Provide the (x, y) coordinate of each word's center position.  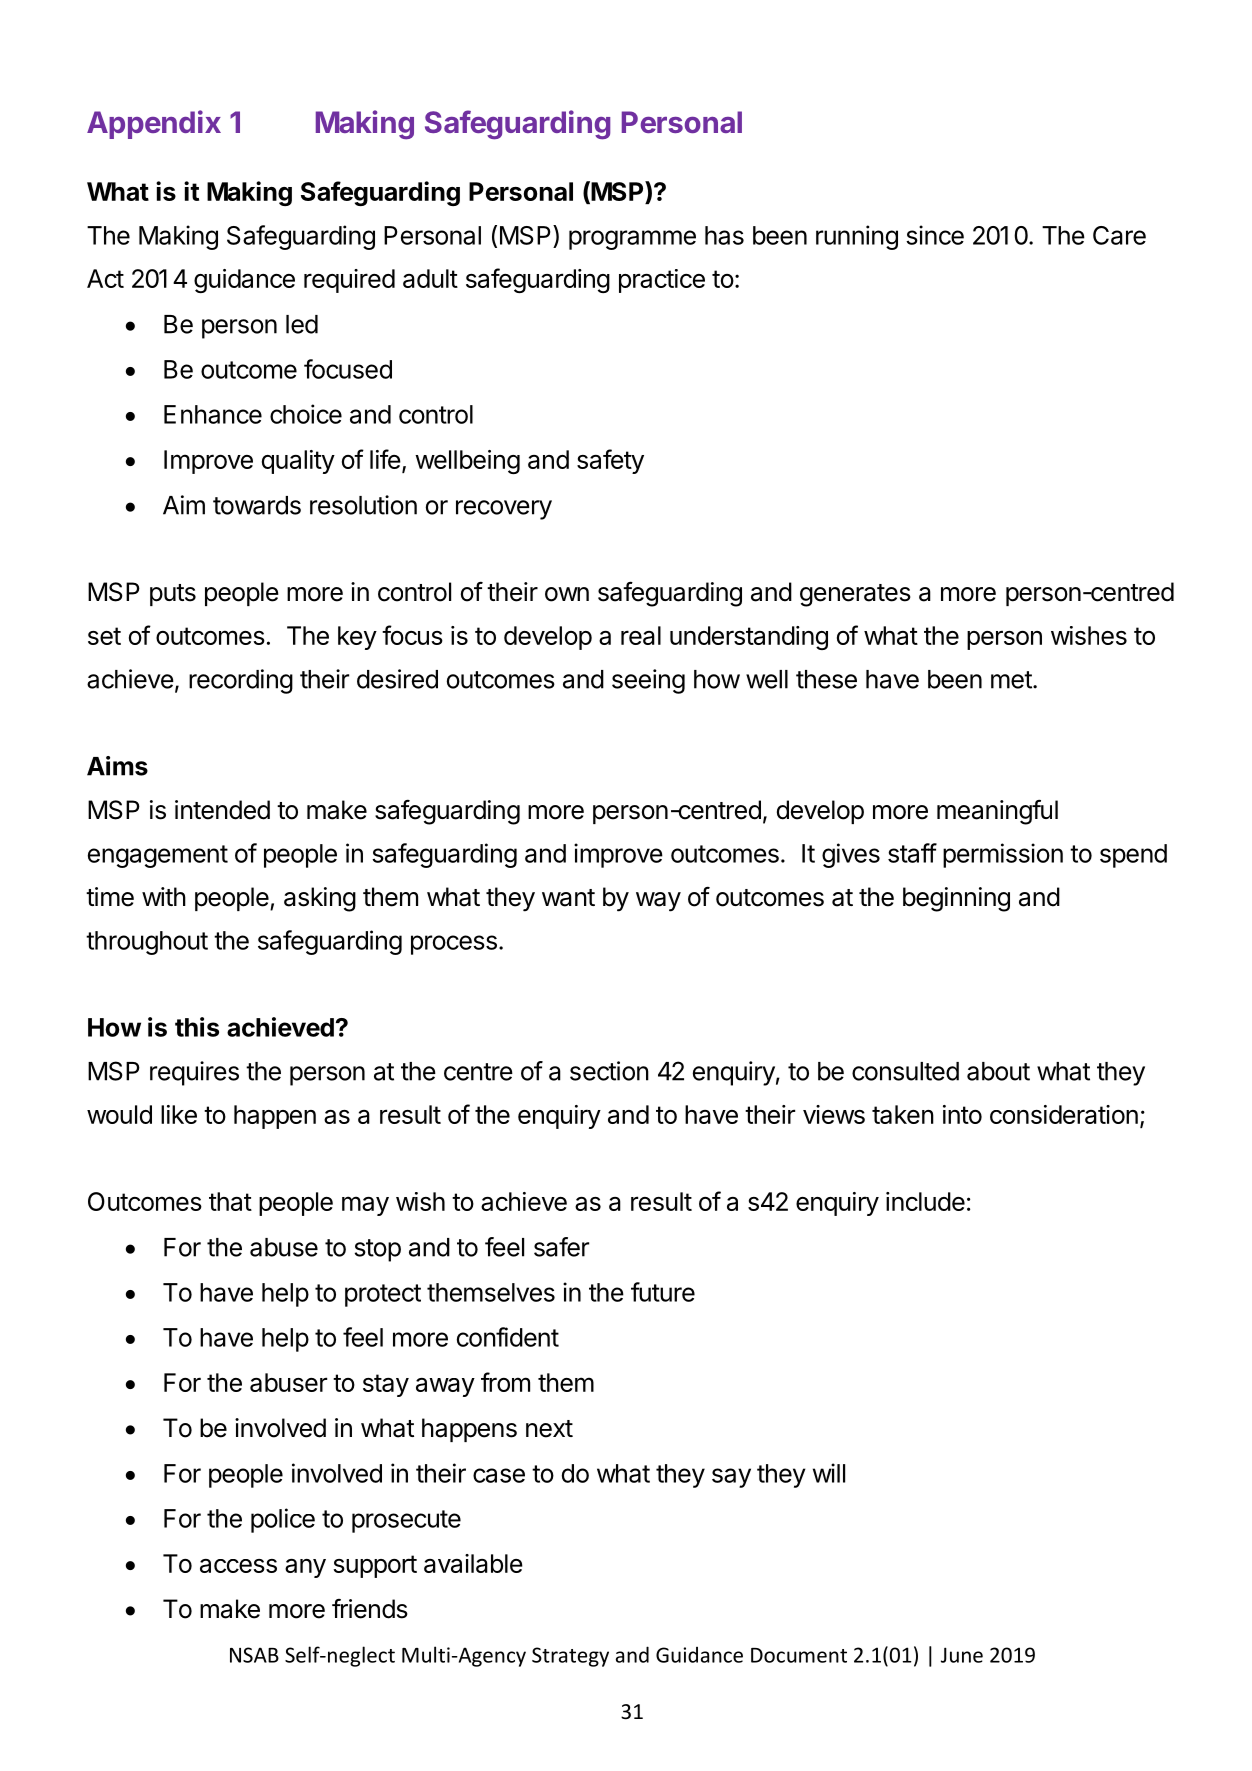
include (925, 1201)
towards (257, 505)
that (230, 1201)
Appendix (154, 124)
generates (855, 595)
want (568, 898)
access (238, 1566)
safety (610, 461)
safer (561, 1247)
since (935, 235)
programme (632, 240)
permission (1003, 855)
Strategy (570, 1657)
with (164, 896)
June (962, 1655)
